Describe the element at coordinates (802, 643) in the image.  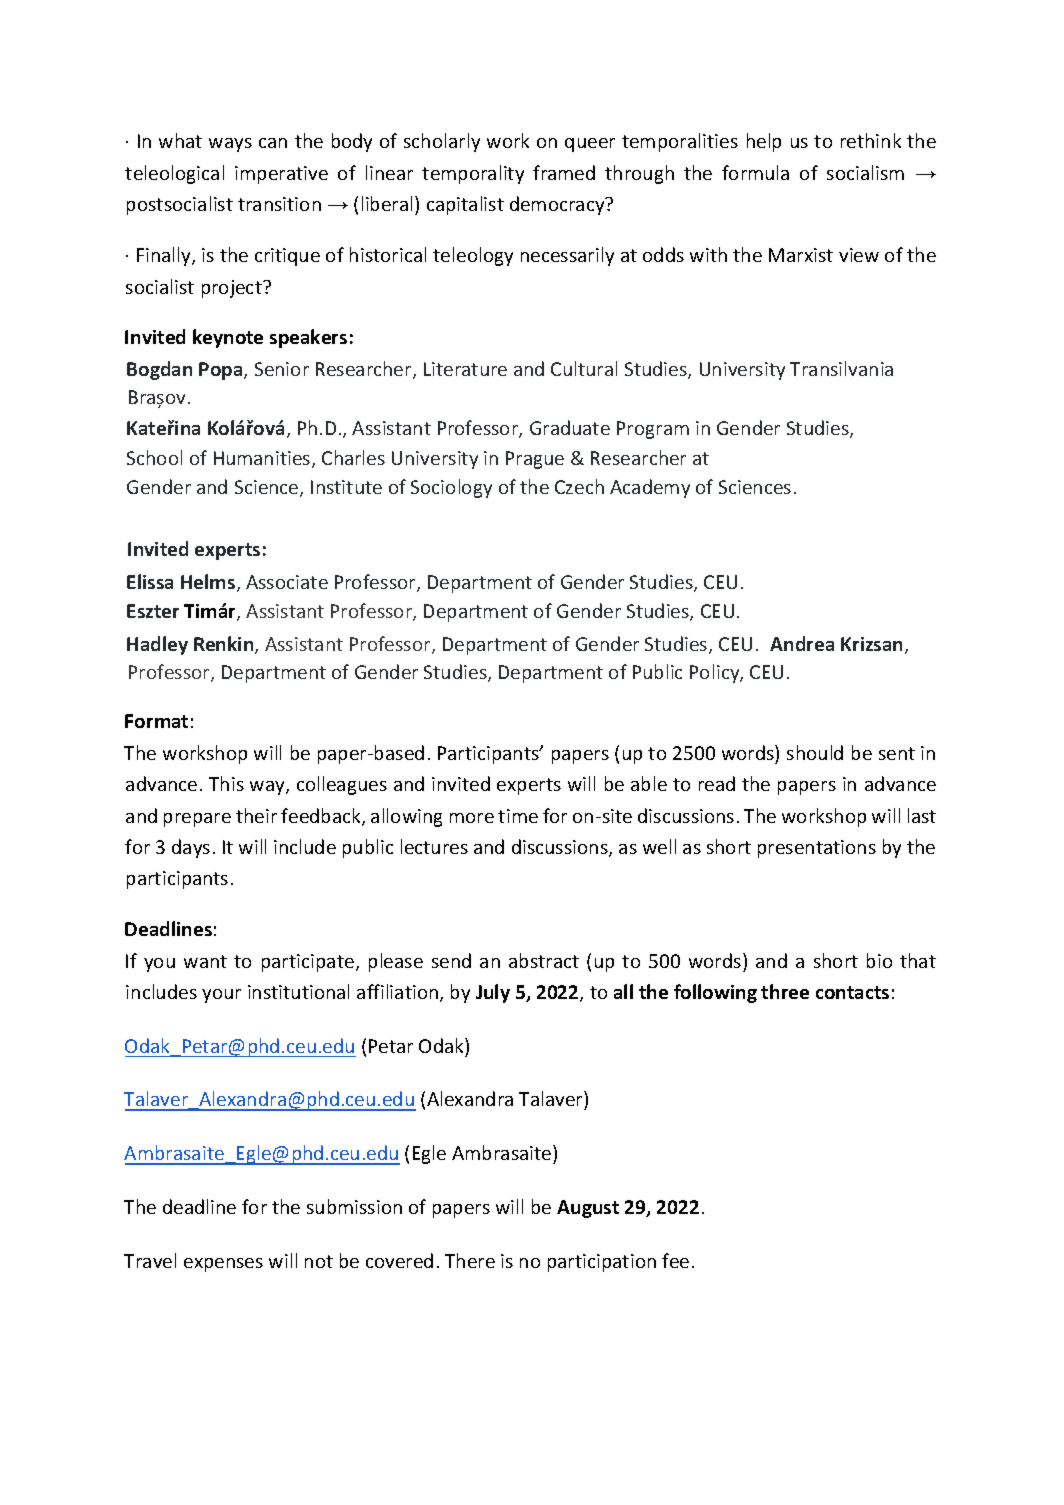
I see `Andrea` at that location.
